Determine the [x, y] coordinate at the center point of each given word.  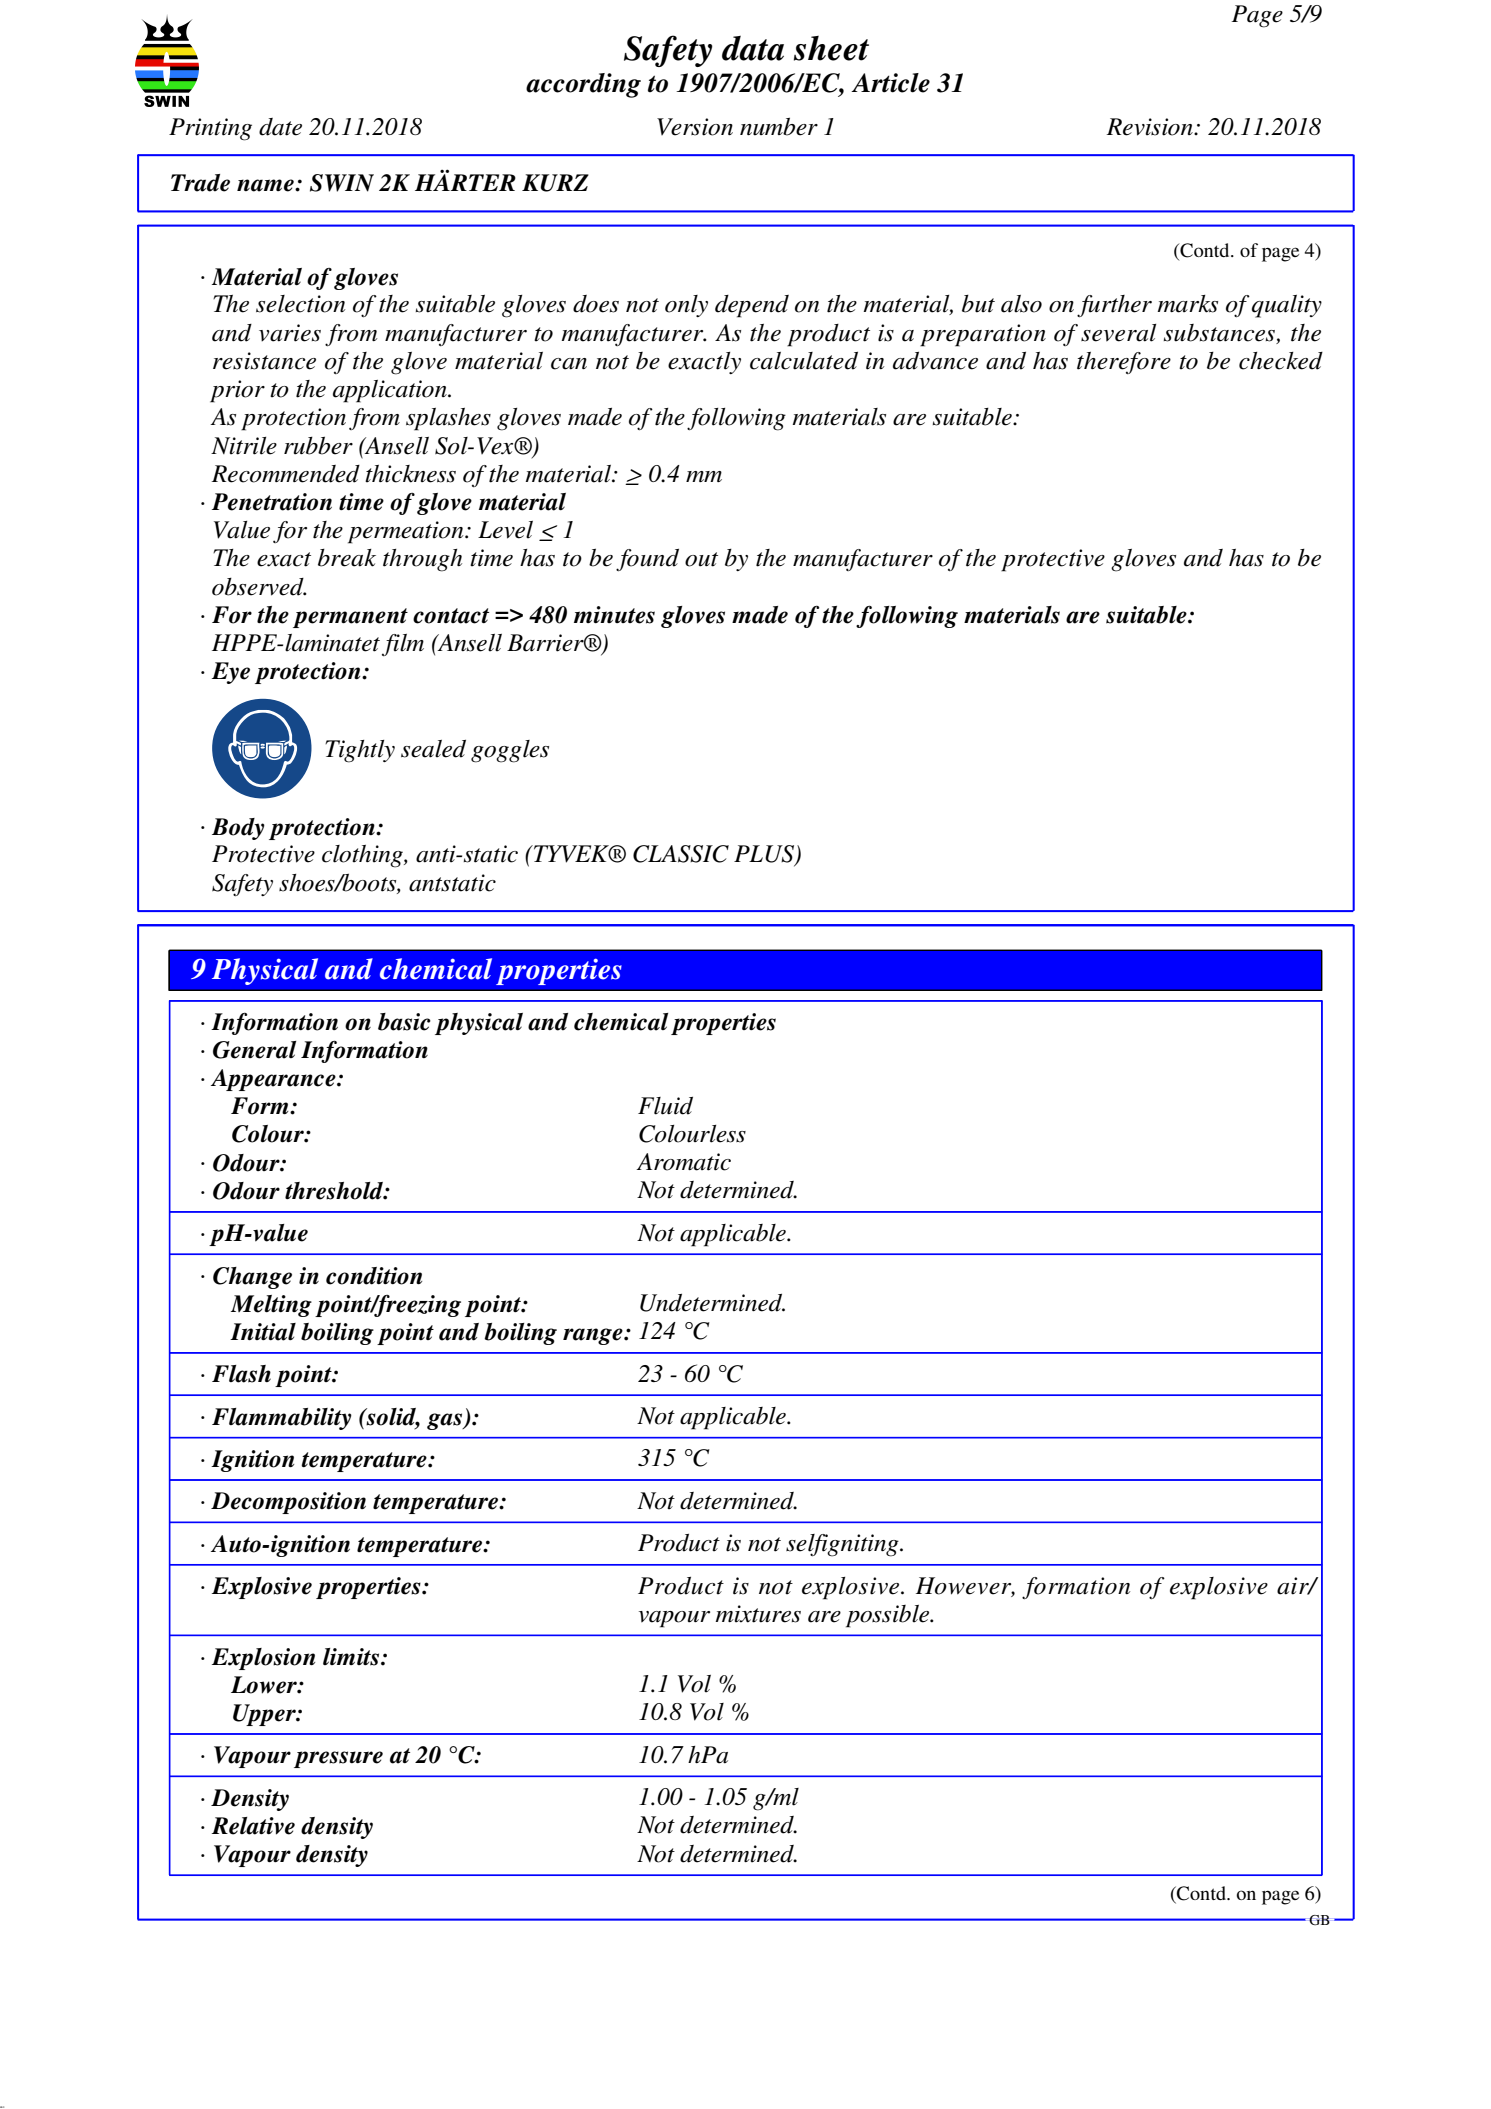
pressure [338, 1759]
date [280, 127]
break [347, 558]
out [701, 559]
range [594, 1336]
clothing [363, 856]
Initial [263, 1332]
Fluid [665, 1106]
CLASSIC [681, 854]
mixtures [758, 1614]
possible [888, 1616]
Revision [1150, 127]
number [779, 126]
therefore [1124, 363]
